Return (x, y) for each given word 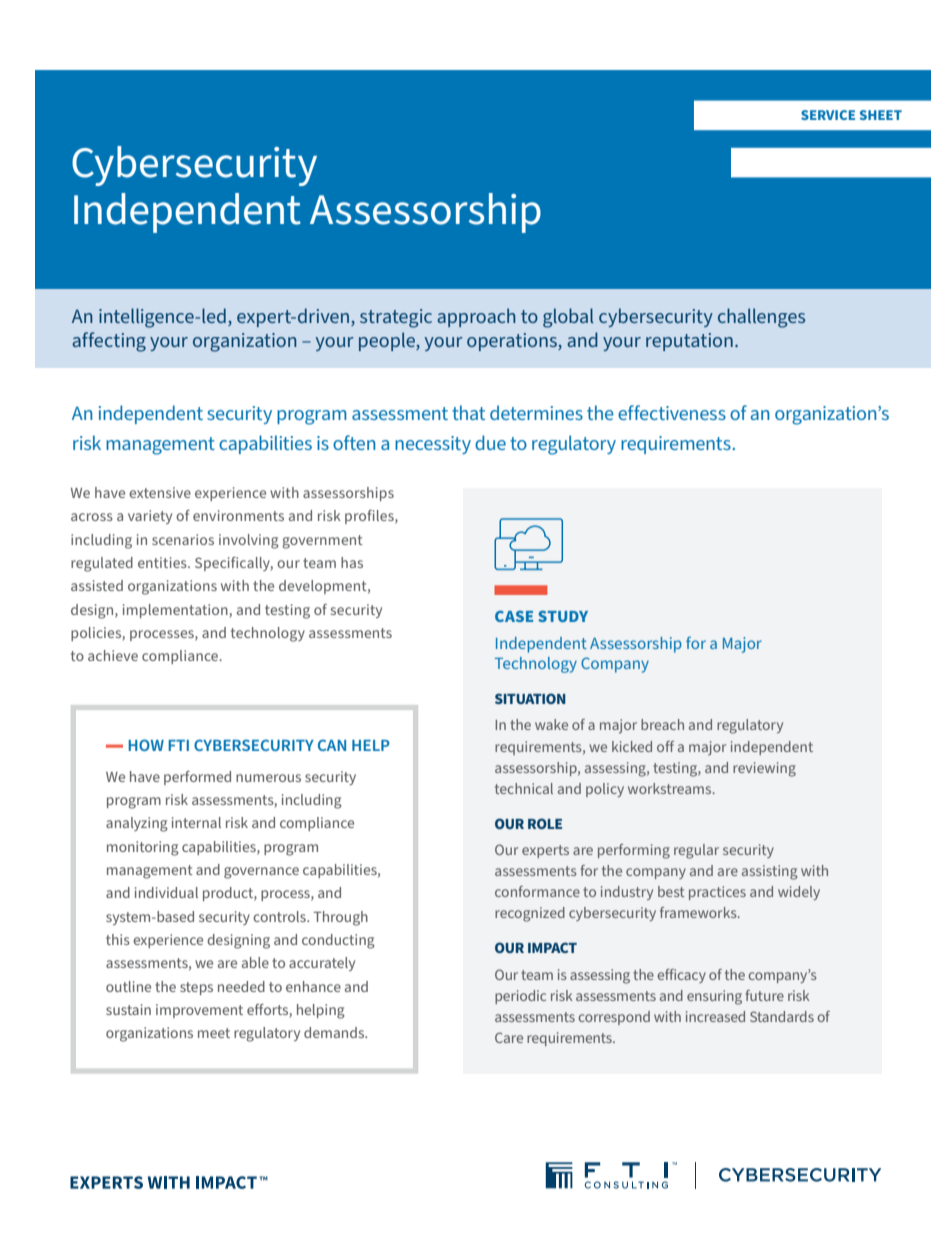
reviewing (764, 769)
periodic (520, 997)
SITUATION (530, 698)
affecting (109, 342)
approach (476, 317)
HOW (146, 745)
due (490, 442)
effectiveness (672, 412)
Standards (782, 1016)
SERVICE (828, 115)
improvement (199, 1011)
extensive (160, 492)
